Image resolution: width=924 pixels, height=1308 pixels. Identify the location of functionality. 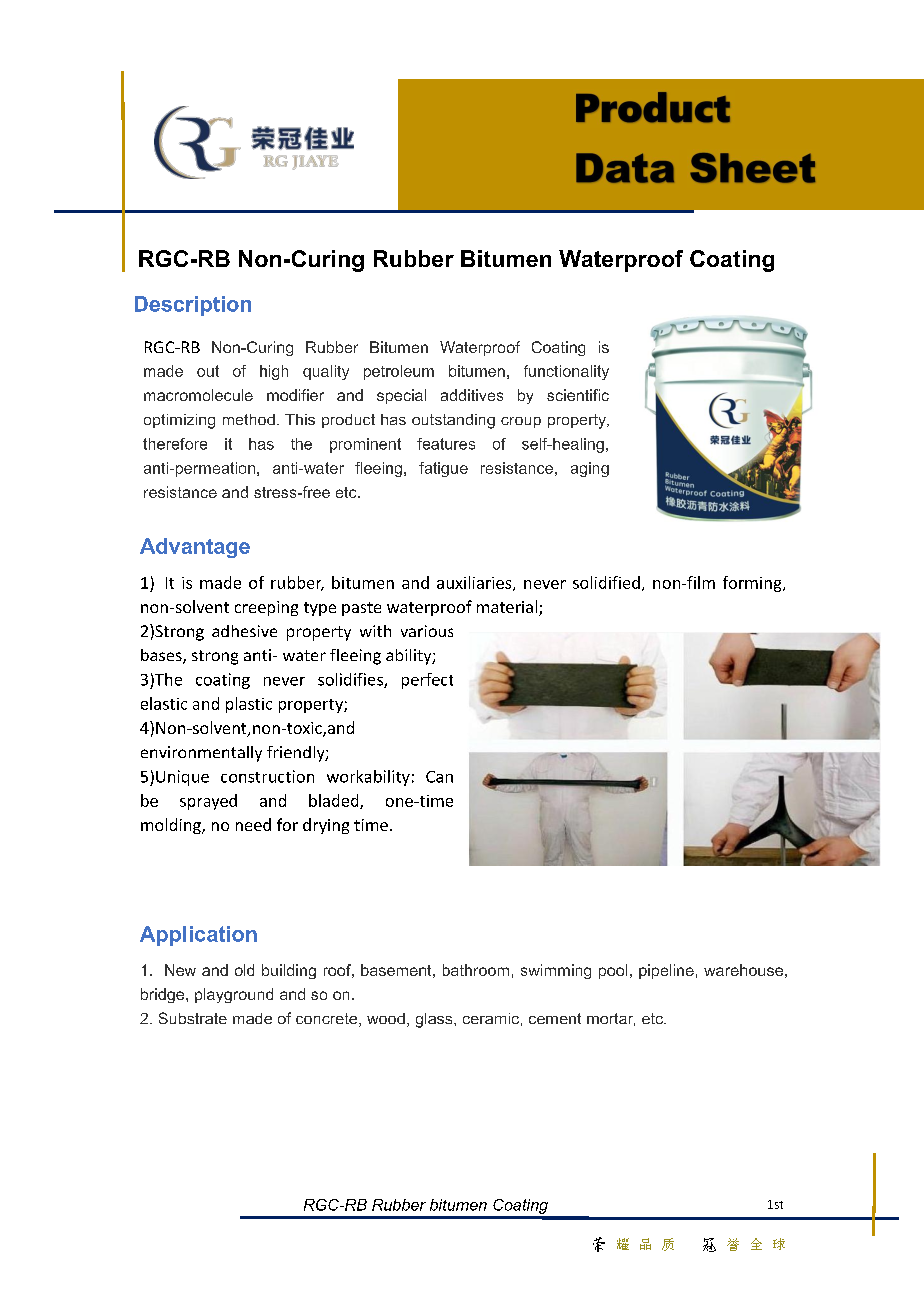
(566, 372).
